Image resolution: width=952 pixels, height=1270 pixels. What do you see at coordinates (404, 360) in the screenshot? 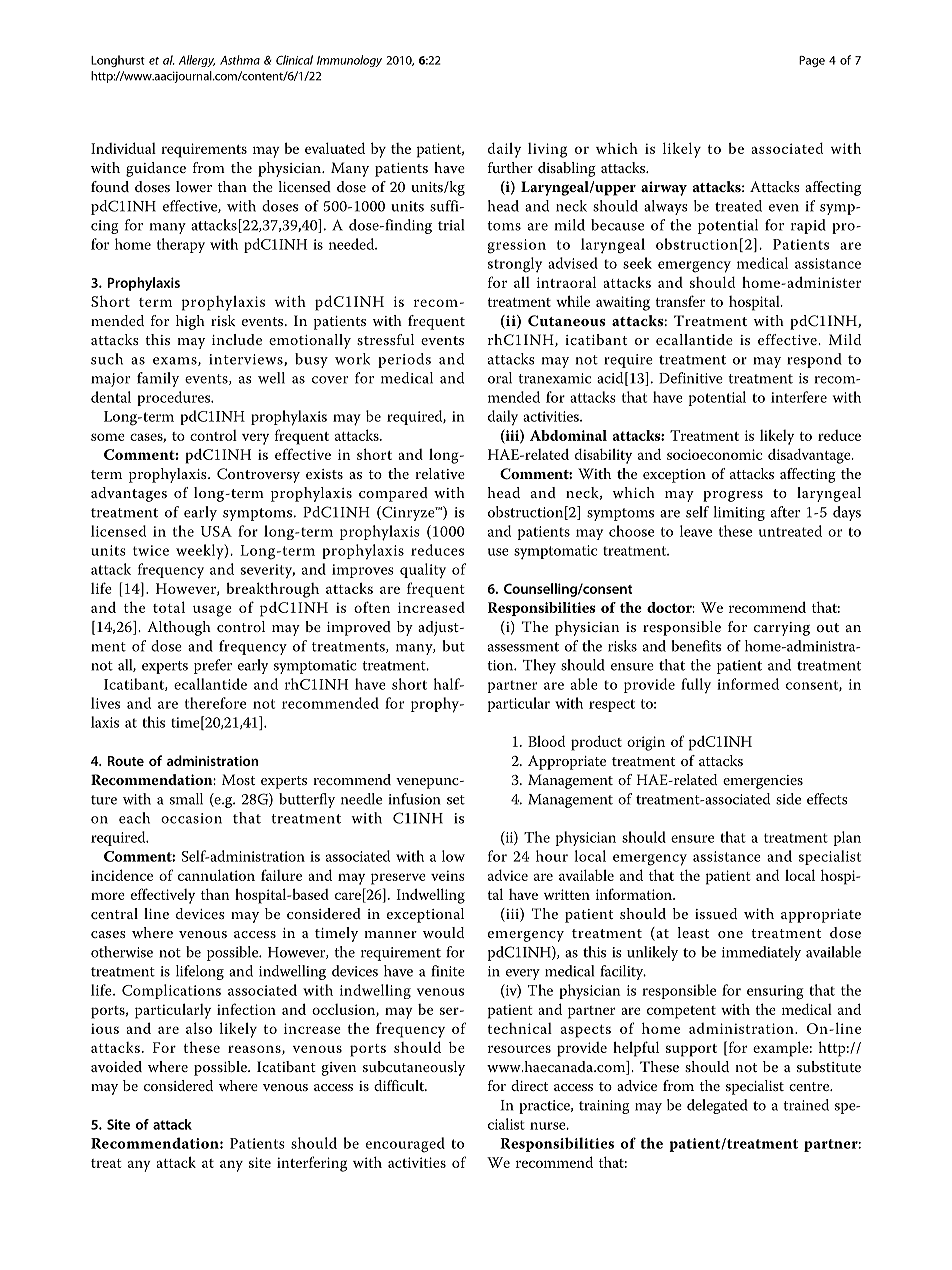
I see `periods` at bounding box center [404, 360].
